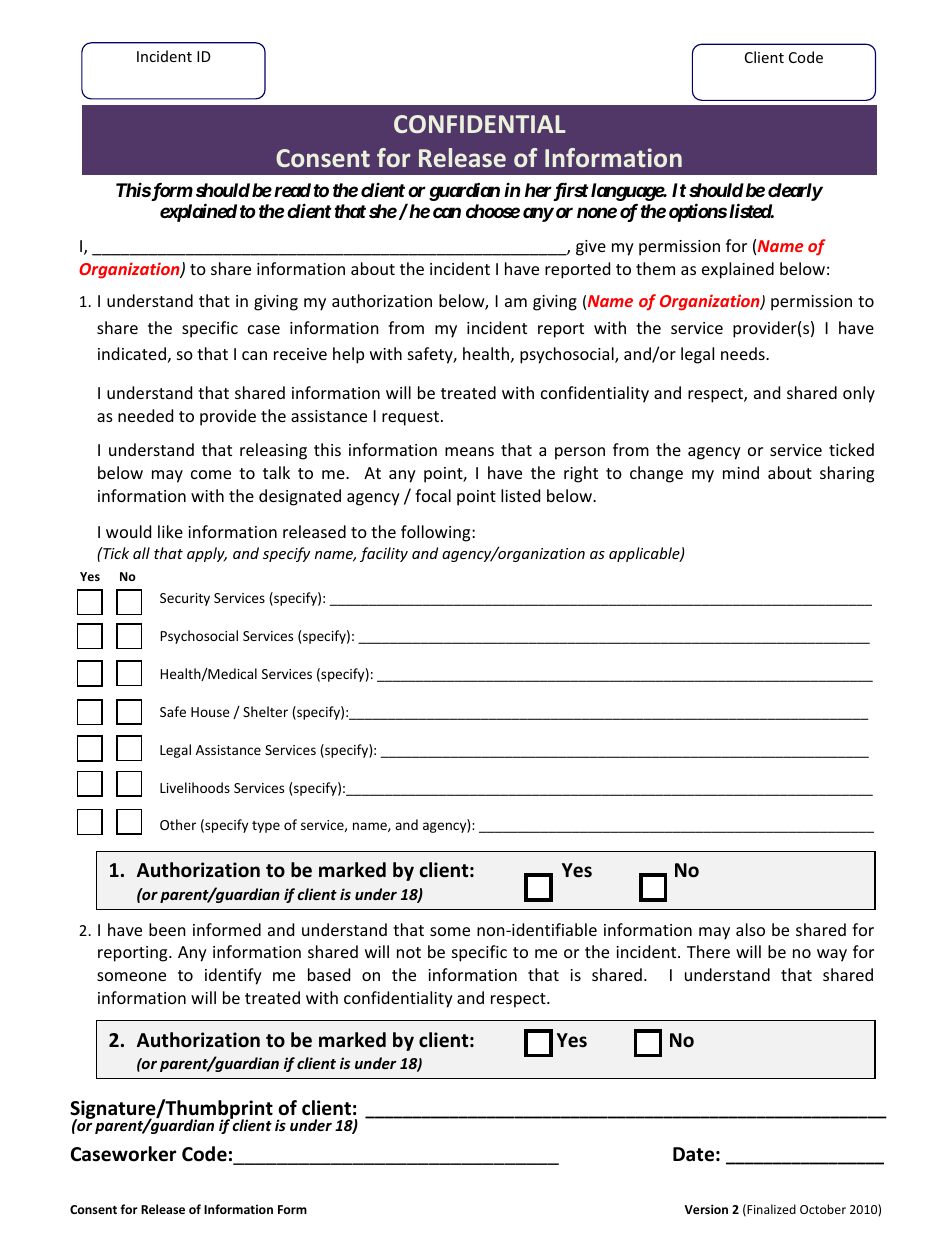 This image has width=952, height=1233. I want to click on them, so click(655, 268).
